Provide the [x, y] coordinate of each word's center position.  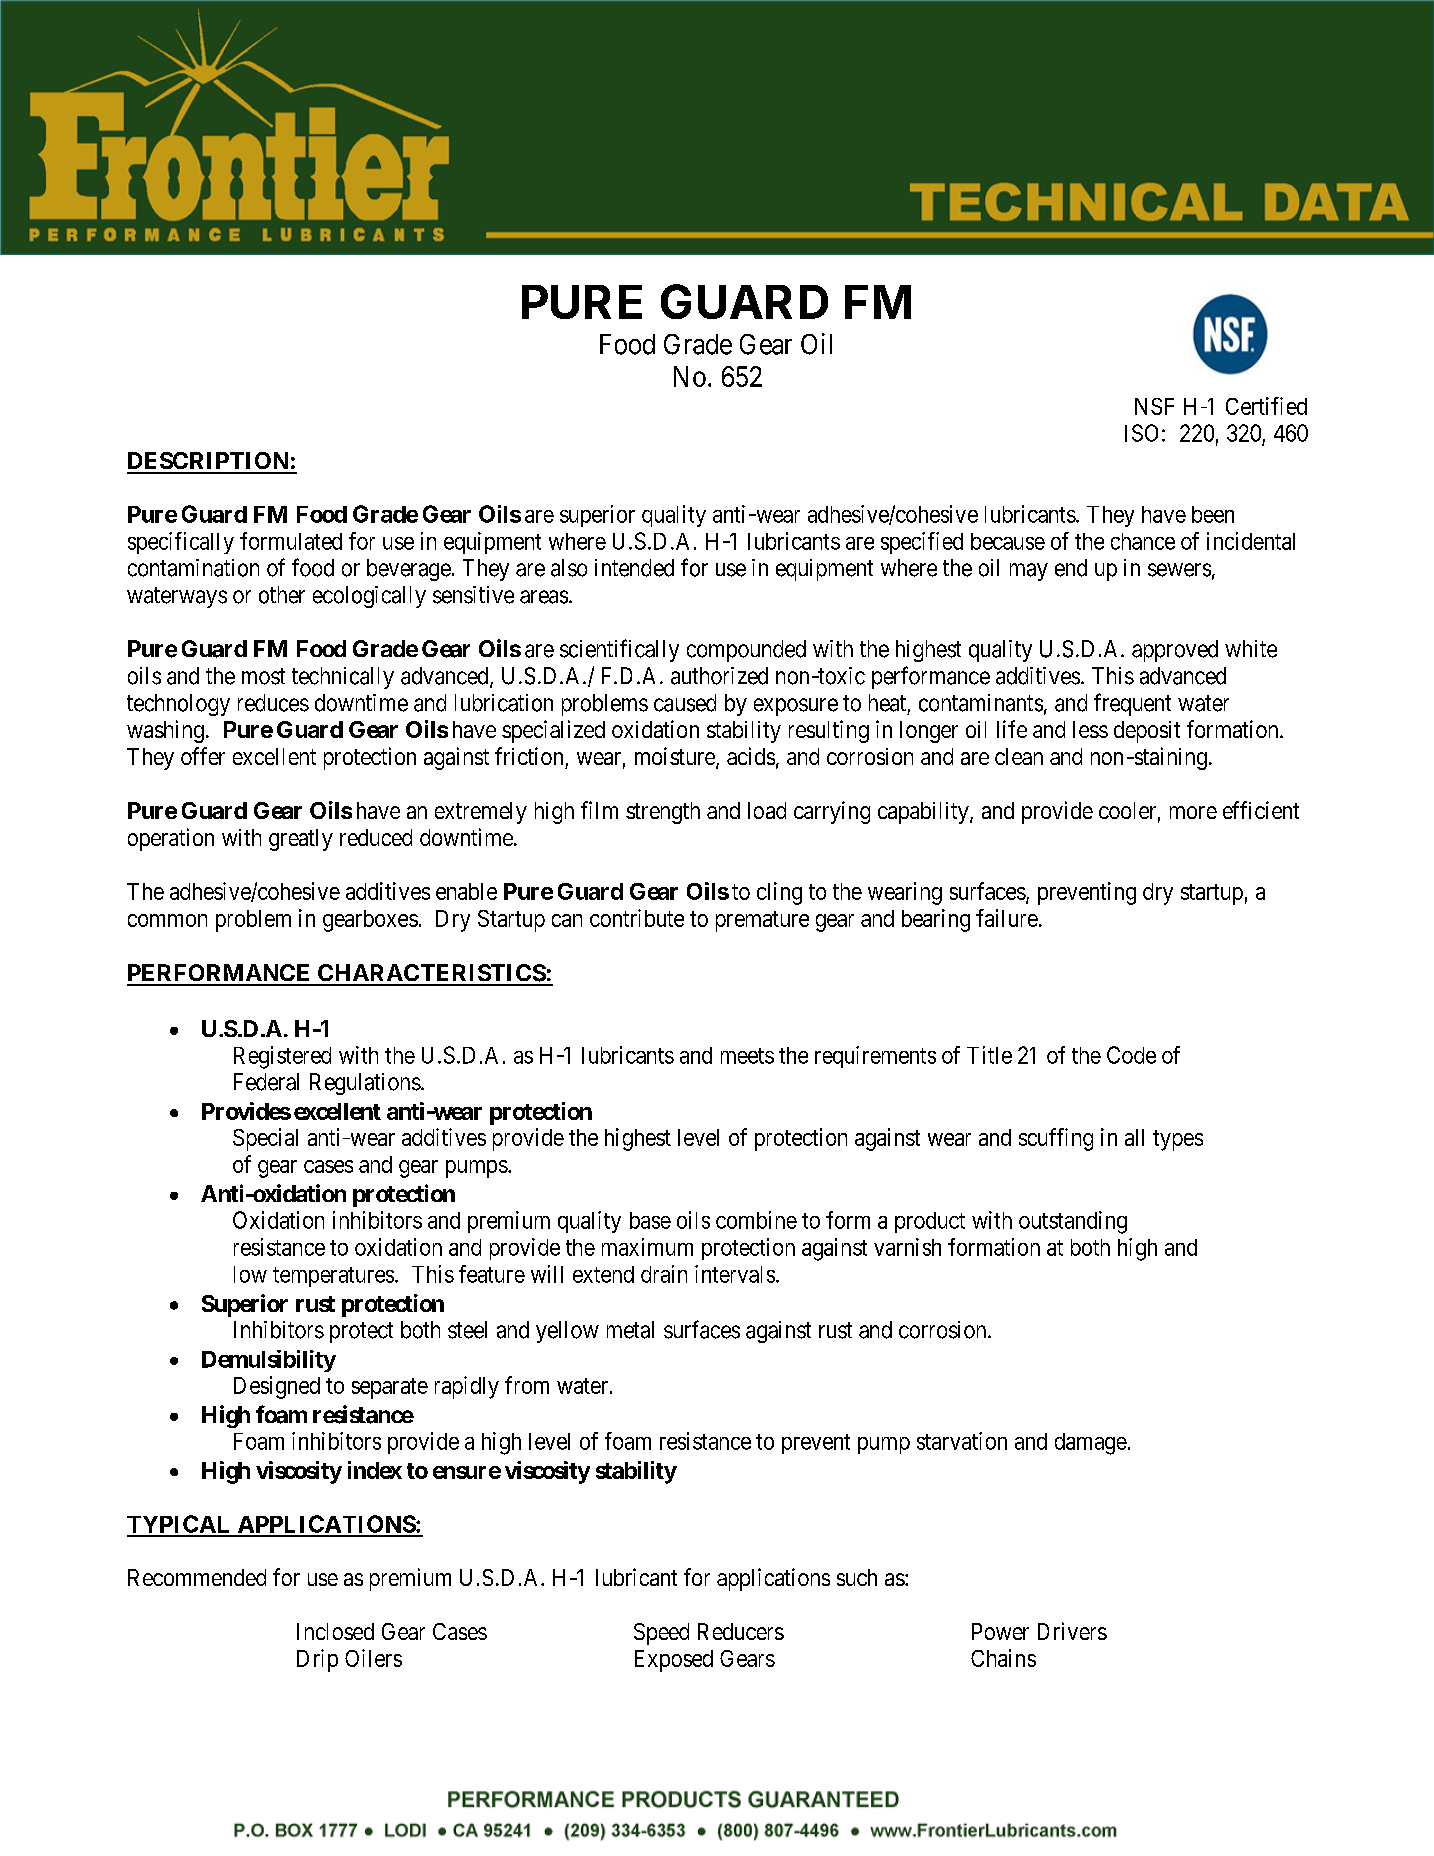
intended [634, 568]
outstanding [1073, 1222]
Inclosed [335, 1631]
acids [751, 756]
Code [1131, 1055]
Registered [282, 1057]
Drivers [1072, 1631]
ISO [1141, 433]
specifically [181, 543]
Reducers [741, 1631]
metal [630, 1330]
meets [747, 1056]
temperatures [333, 1277]
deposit [1147, 732]
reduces [273, 703]
